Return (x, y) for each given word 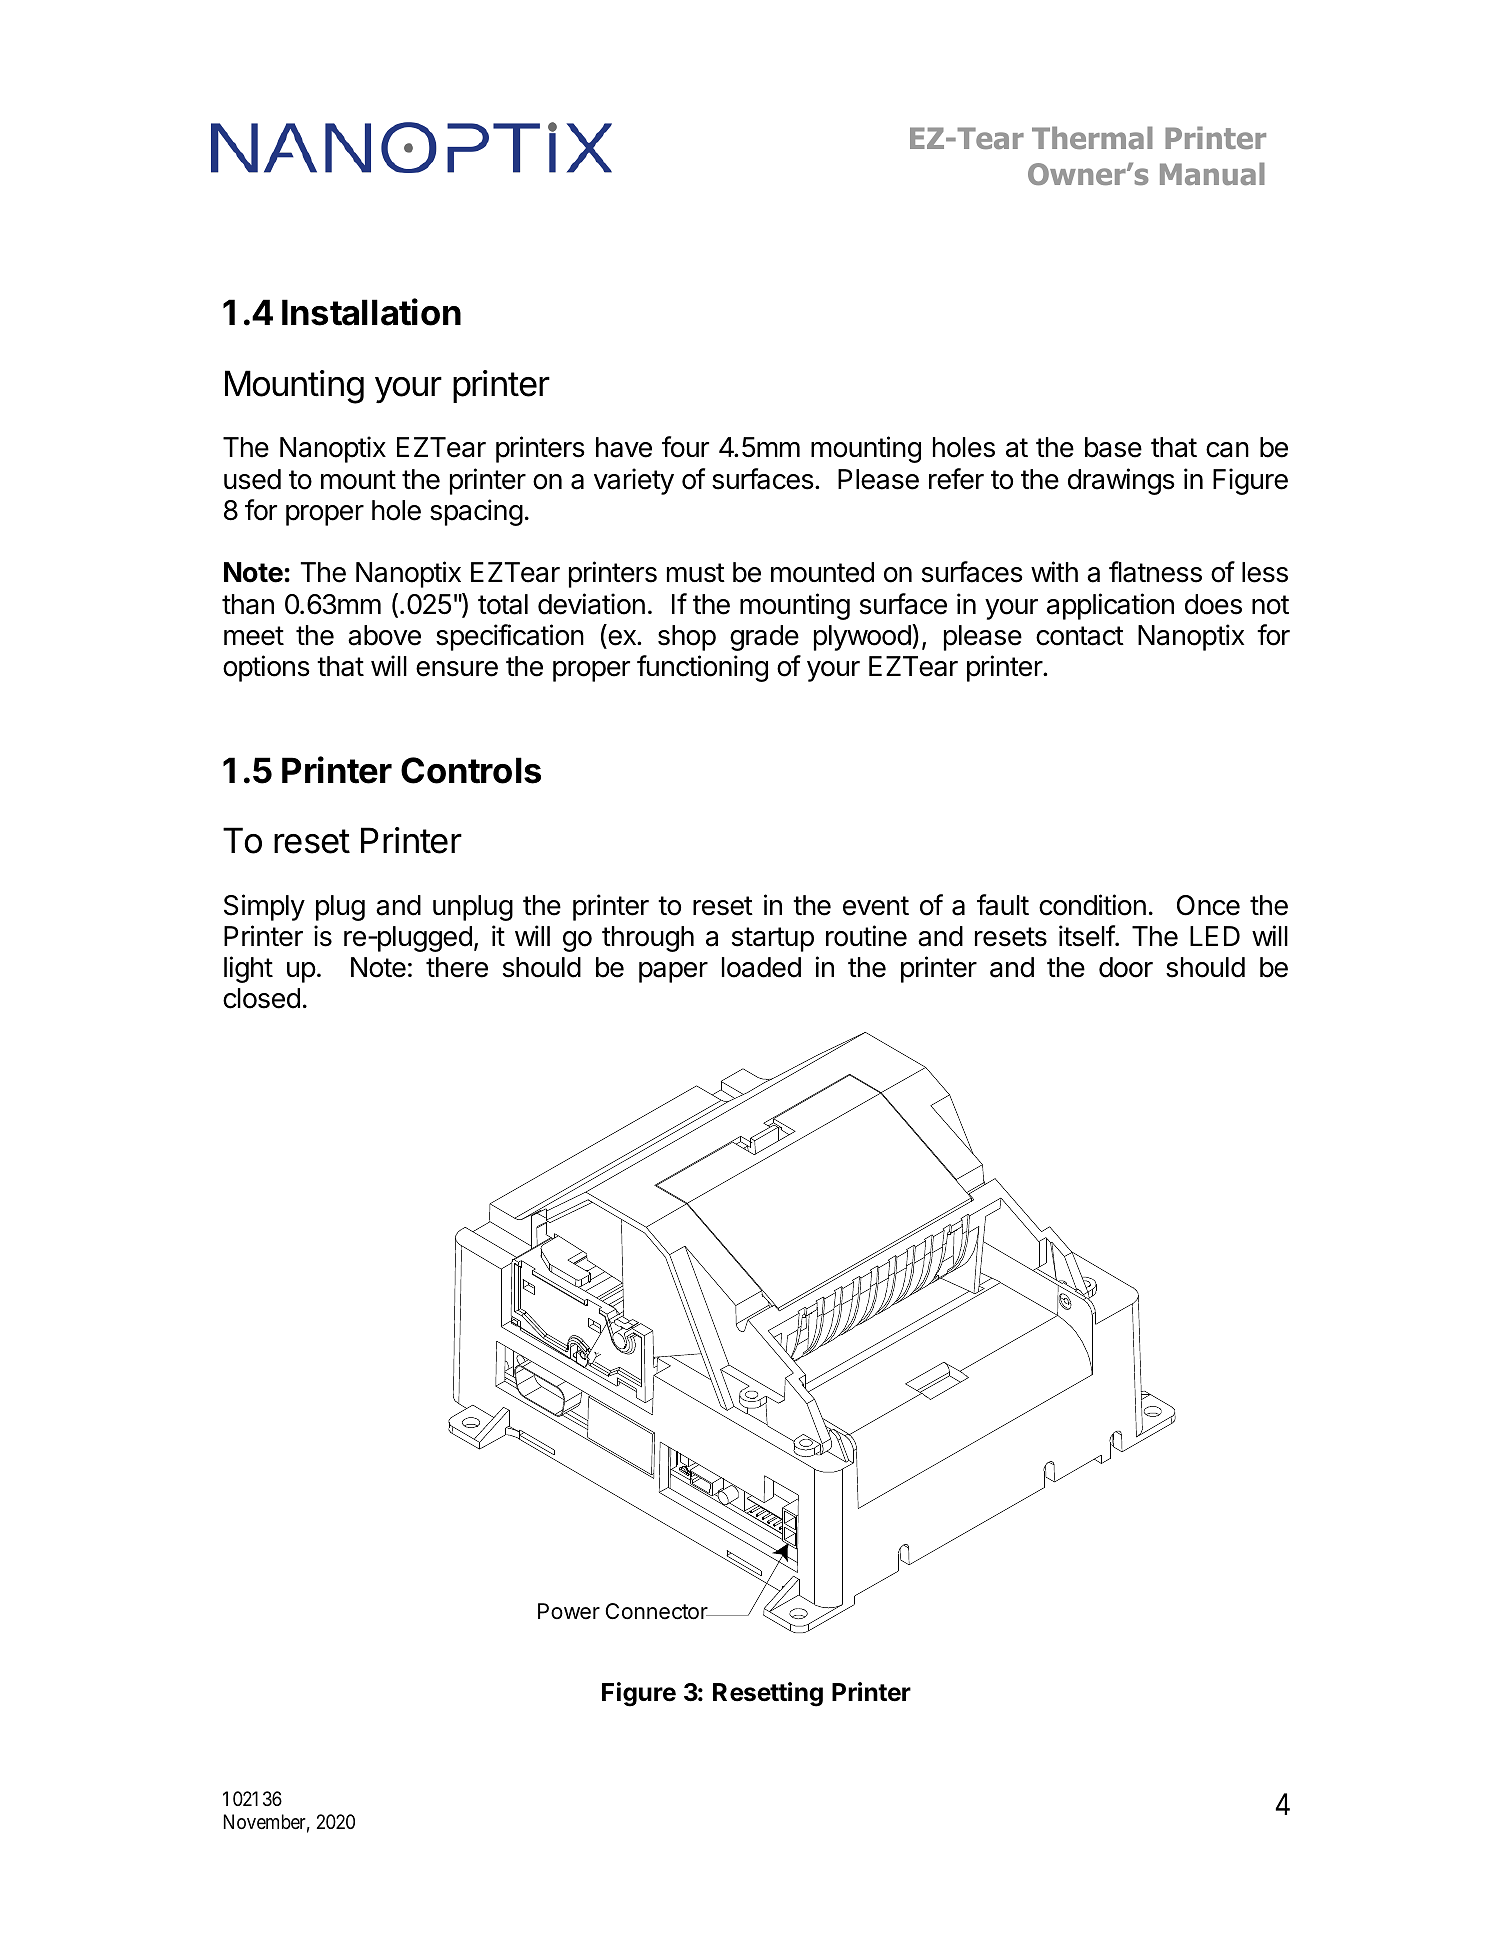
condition (1092, 905)
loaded (761, 967)
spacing (476, 512)
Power (569, 1611)
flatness (1155, 572)
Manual (1212, 173)
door (1126, 967)
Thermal (1092, 137)
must (696, 573)
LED (1215, 936)
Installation (371, 312)
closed (261, 998)
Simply (264, 907)
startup (773, 939)
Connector (657, 1611)
